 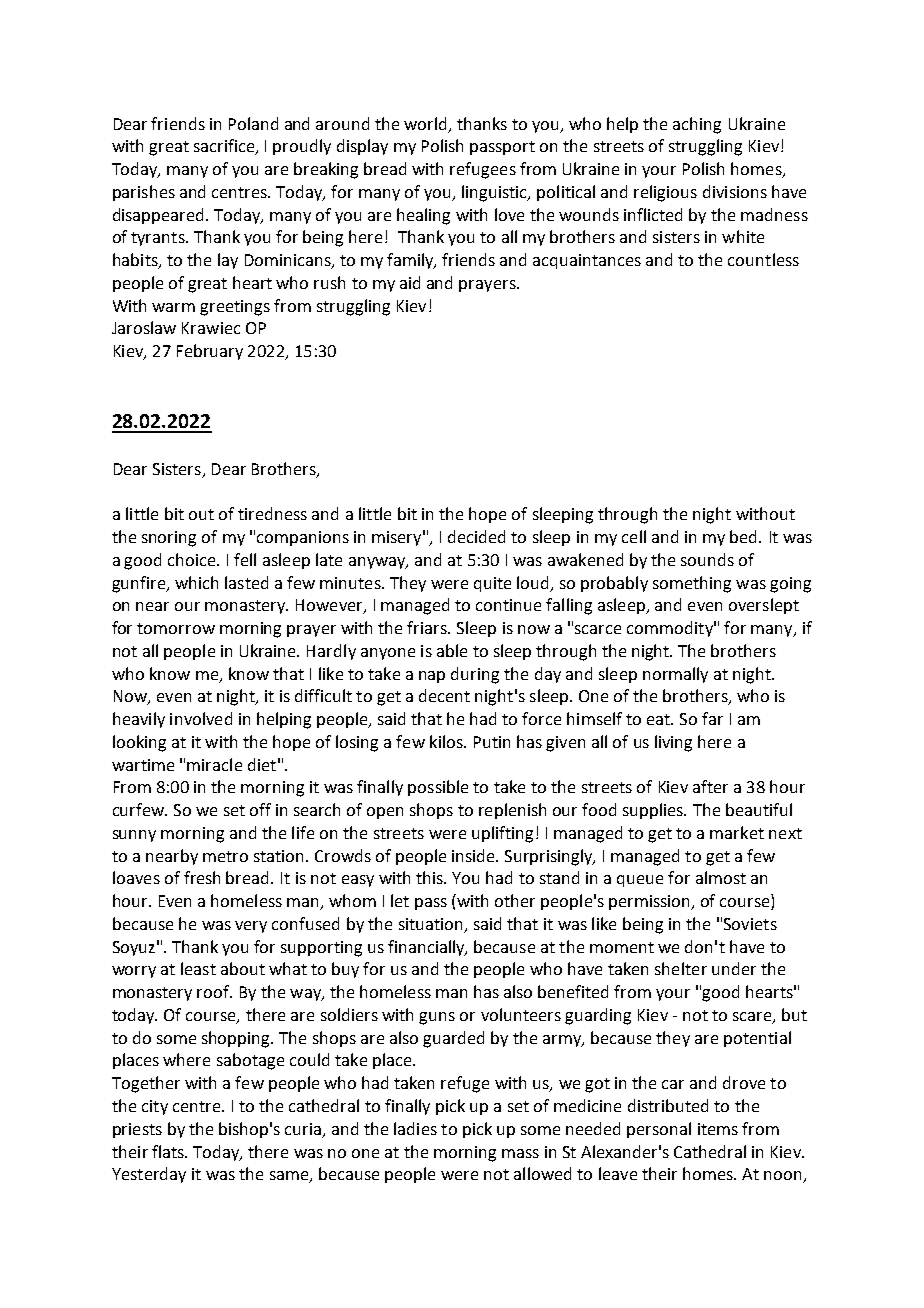 What do you see at coordinates (721, 877) in the document?
I see `almost` at bounding box center [721, 877].
